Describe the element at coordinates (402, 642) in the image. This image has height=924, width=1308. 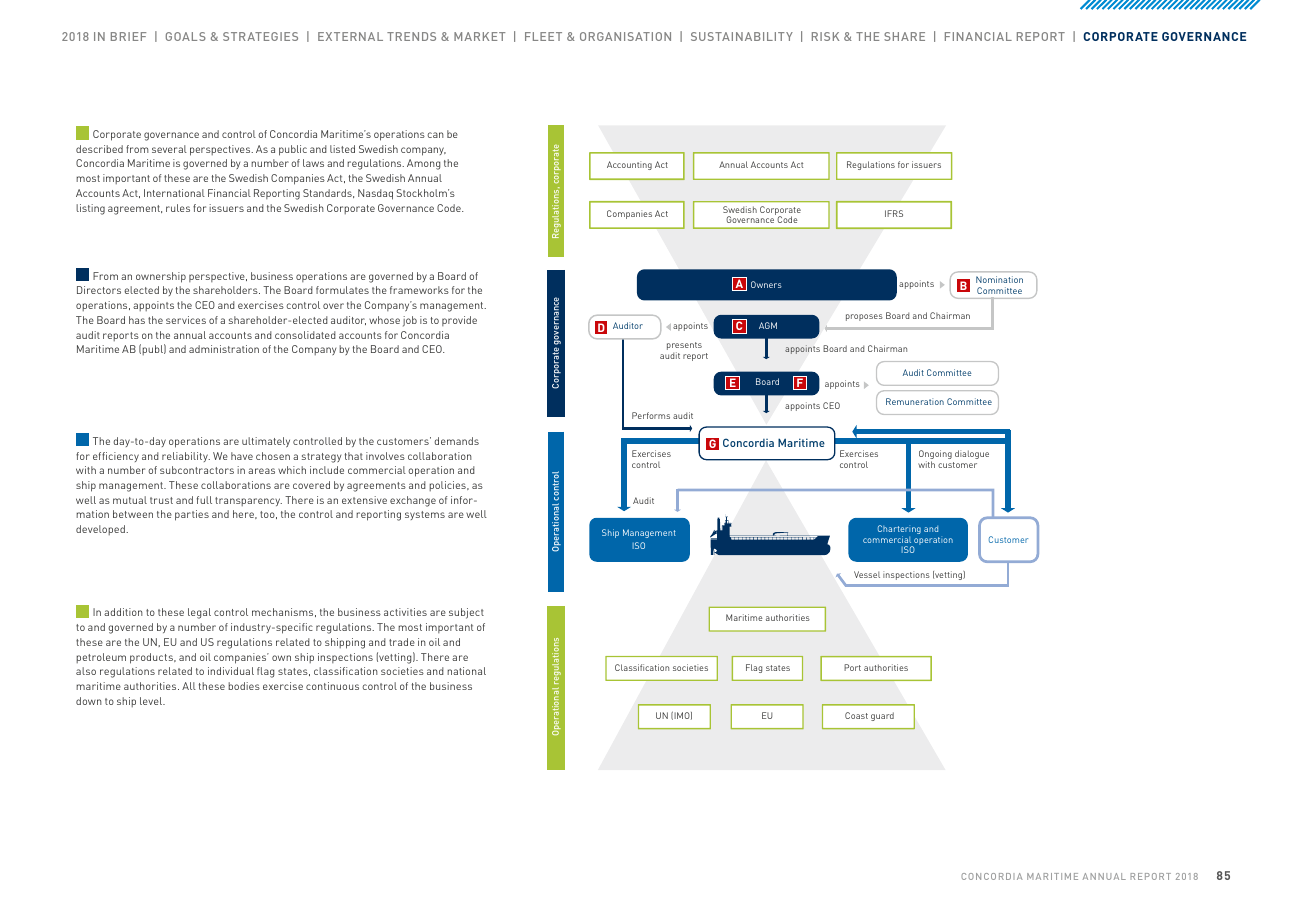
I see `trade` at that location.
